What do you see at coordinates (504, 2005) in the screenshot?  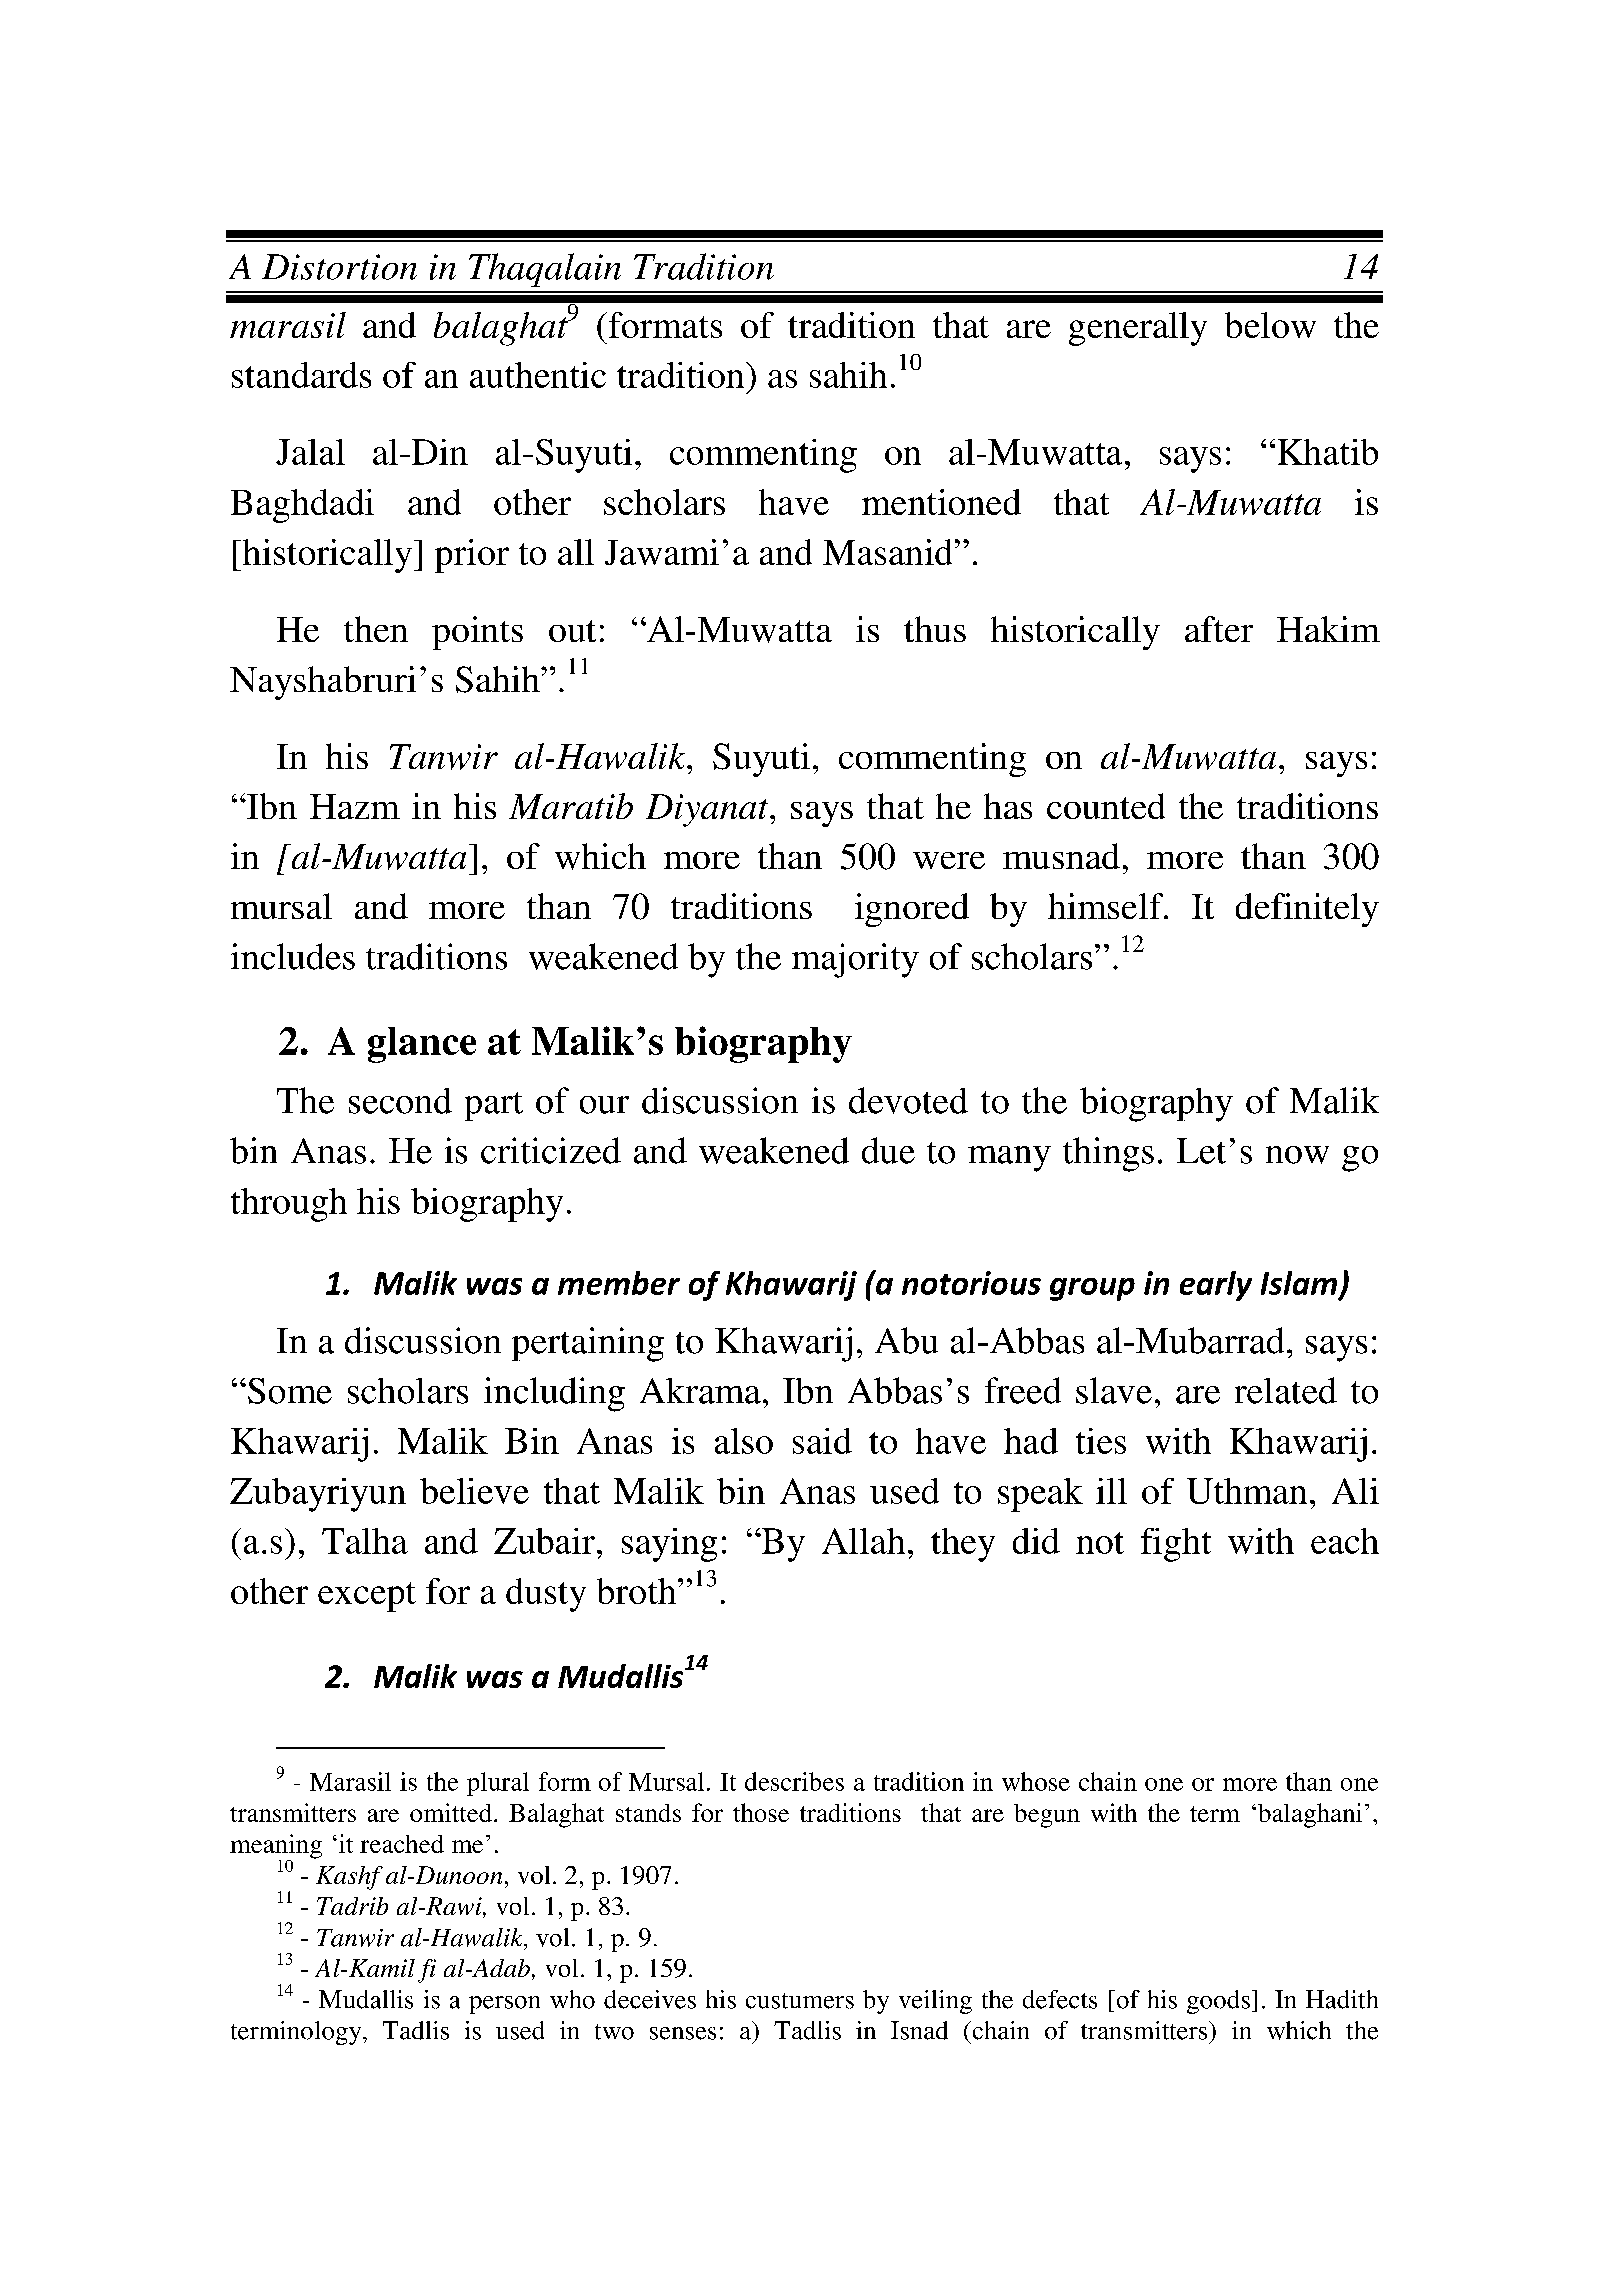 I see `person` at bounding box center [504, 2005].
